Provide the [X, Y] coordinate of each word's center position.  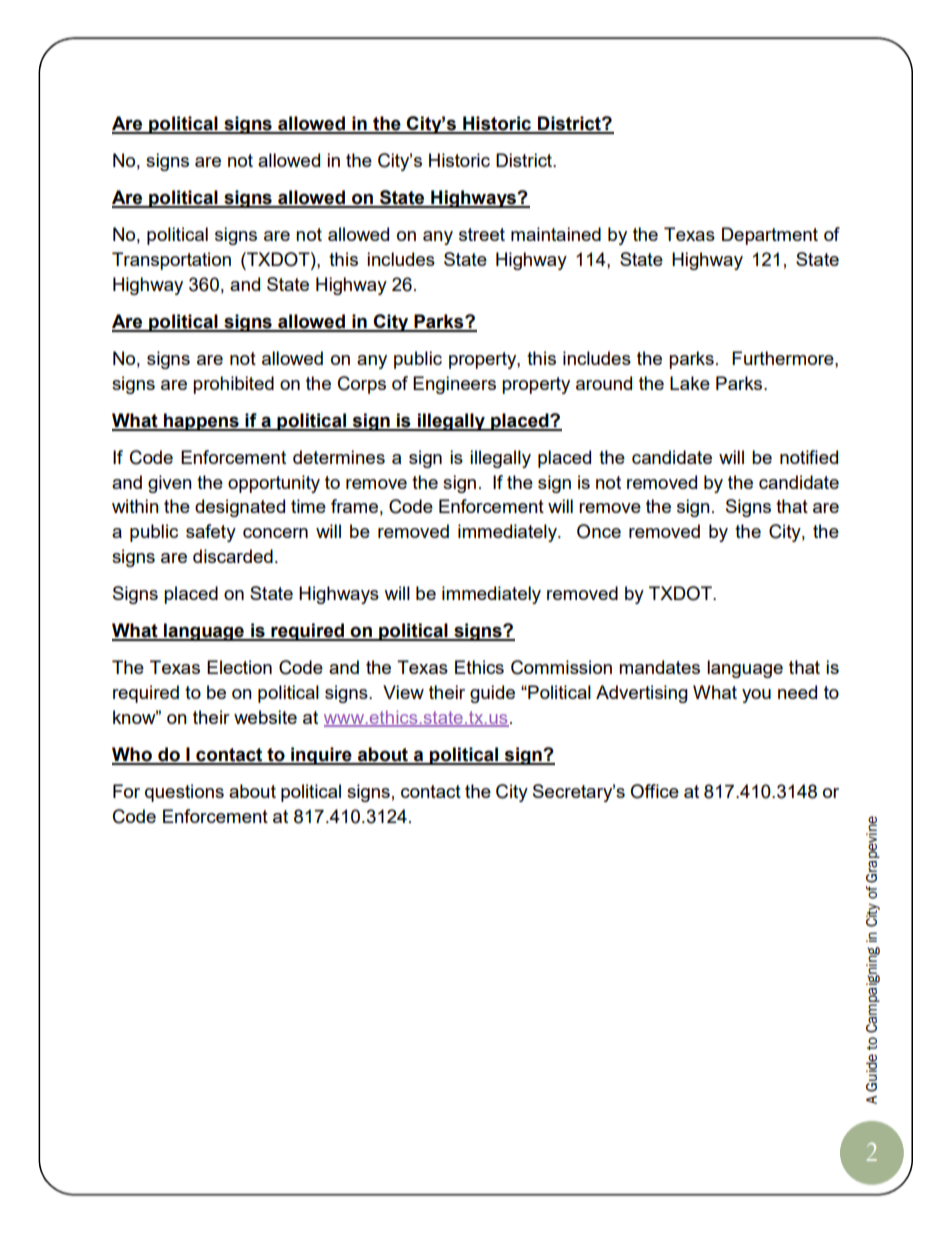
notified [809, 457]
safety [211, 533]
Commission [561, 667]
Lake [690, 383]
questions [184, 793]
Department [770, 236]
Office [654, 791]
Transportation [171, 261]
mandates [659, 667]
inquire [321, 756]
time [308, 506]
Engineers [454, 385]
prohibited [233, 385]
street [482, 234]
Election [239, 667]
